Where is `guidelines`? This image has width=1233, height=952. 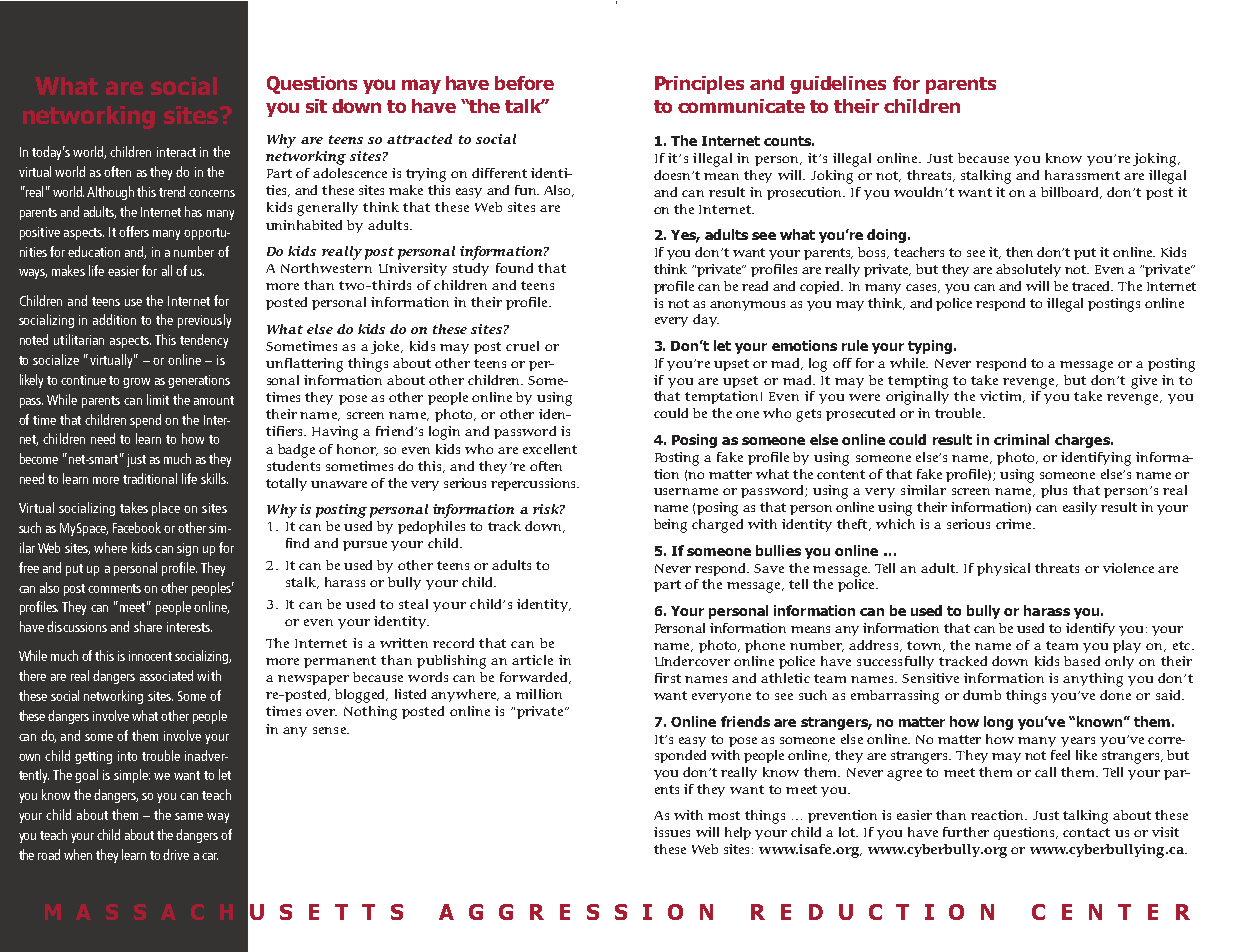 guidelines is located at coordinates (838, 85).
